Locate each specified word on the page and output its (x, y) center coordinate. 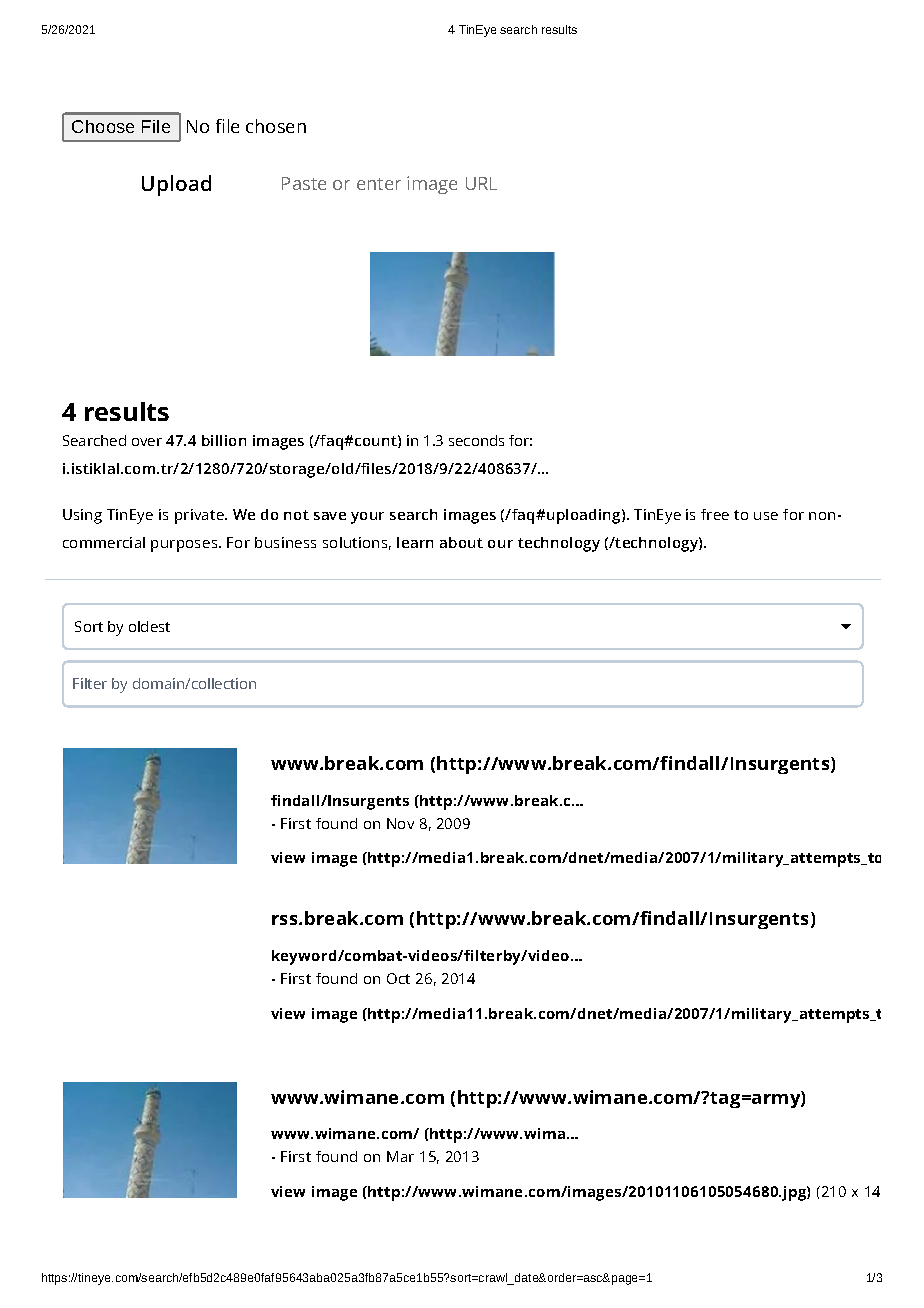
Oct (398, 978)
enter (379, 184)
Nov (400, 823)
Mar (400, 1156)
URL (481, 183)
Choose (103, 126)
